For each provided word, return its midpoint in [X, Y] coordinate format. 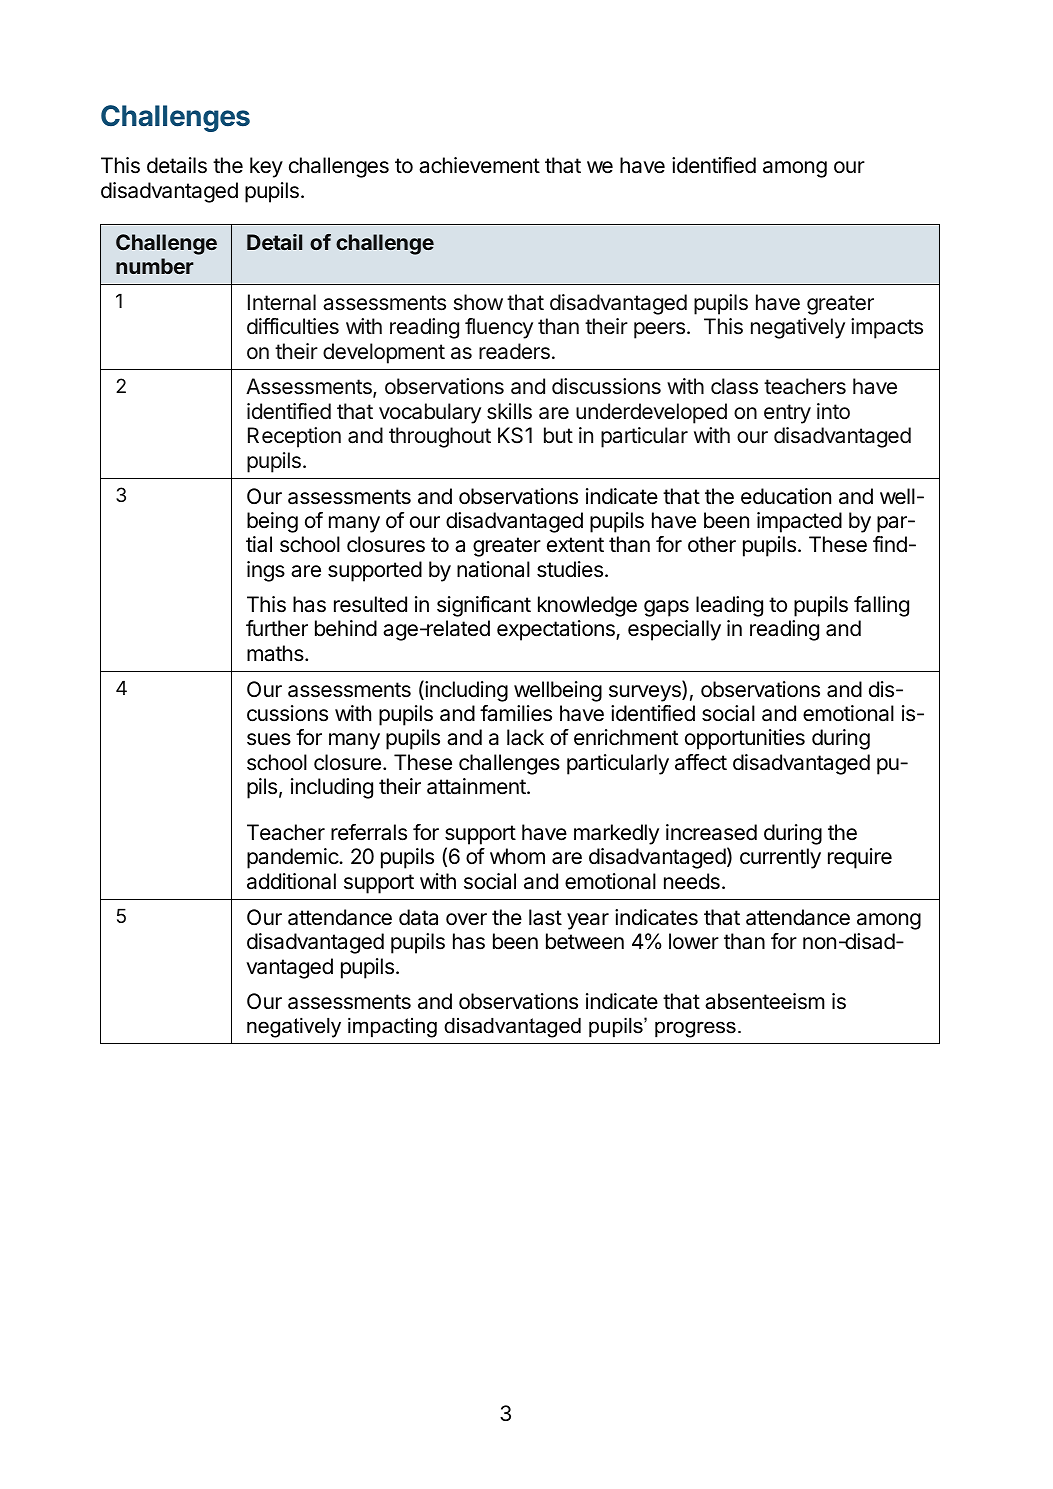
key [266, 167]
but [558, 435]
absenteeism [765, 1001]
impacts [887, 328]
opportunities [745, 739]
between [585, 941]
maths [276, 653]
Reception [294, 437]
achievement [479, 165]
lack [525, 737]
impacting [392, 1028]
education [786, 496]
